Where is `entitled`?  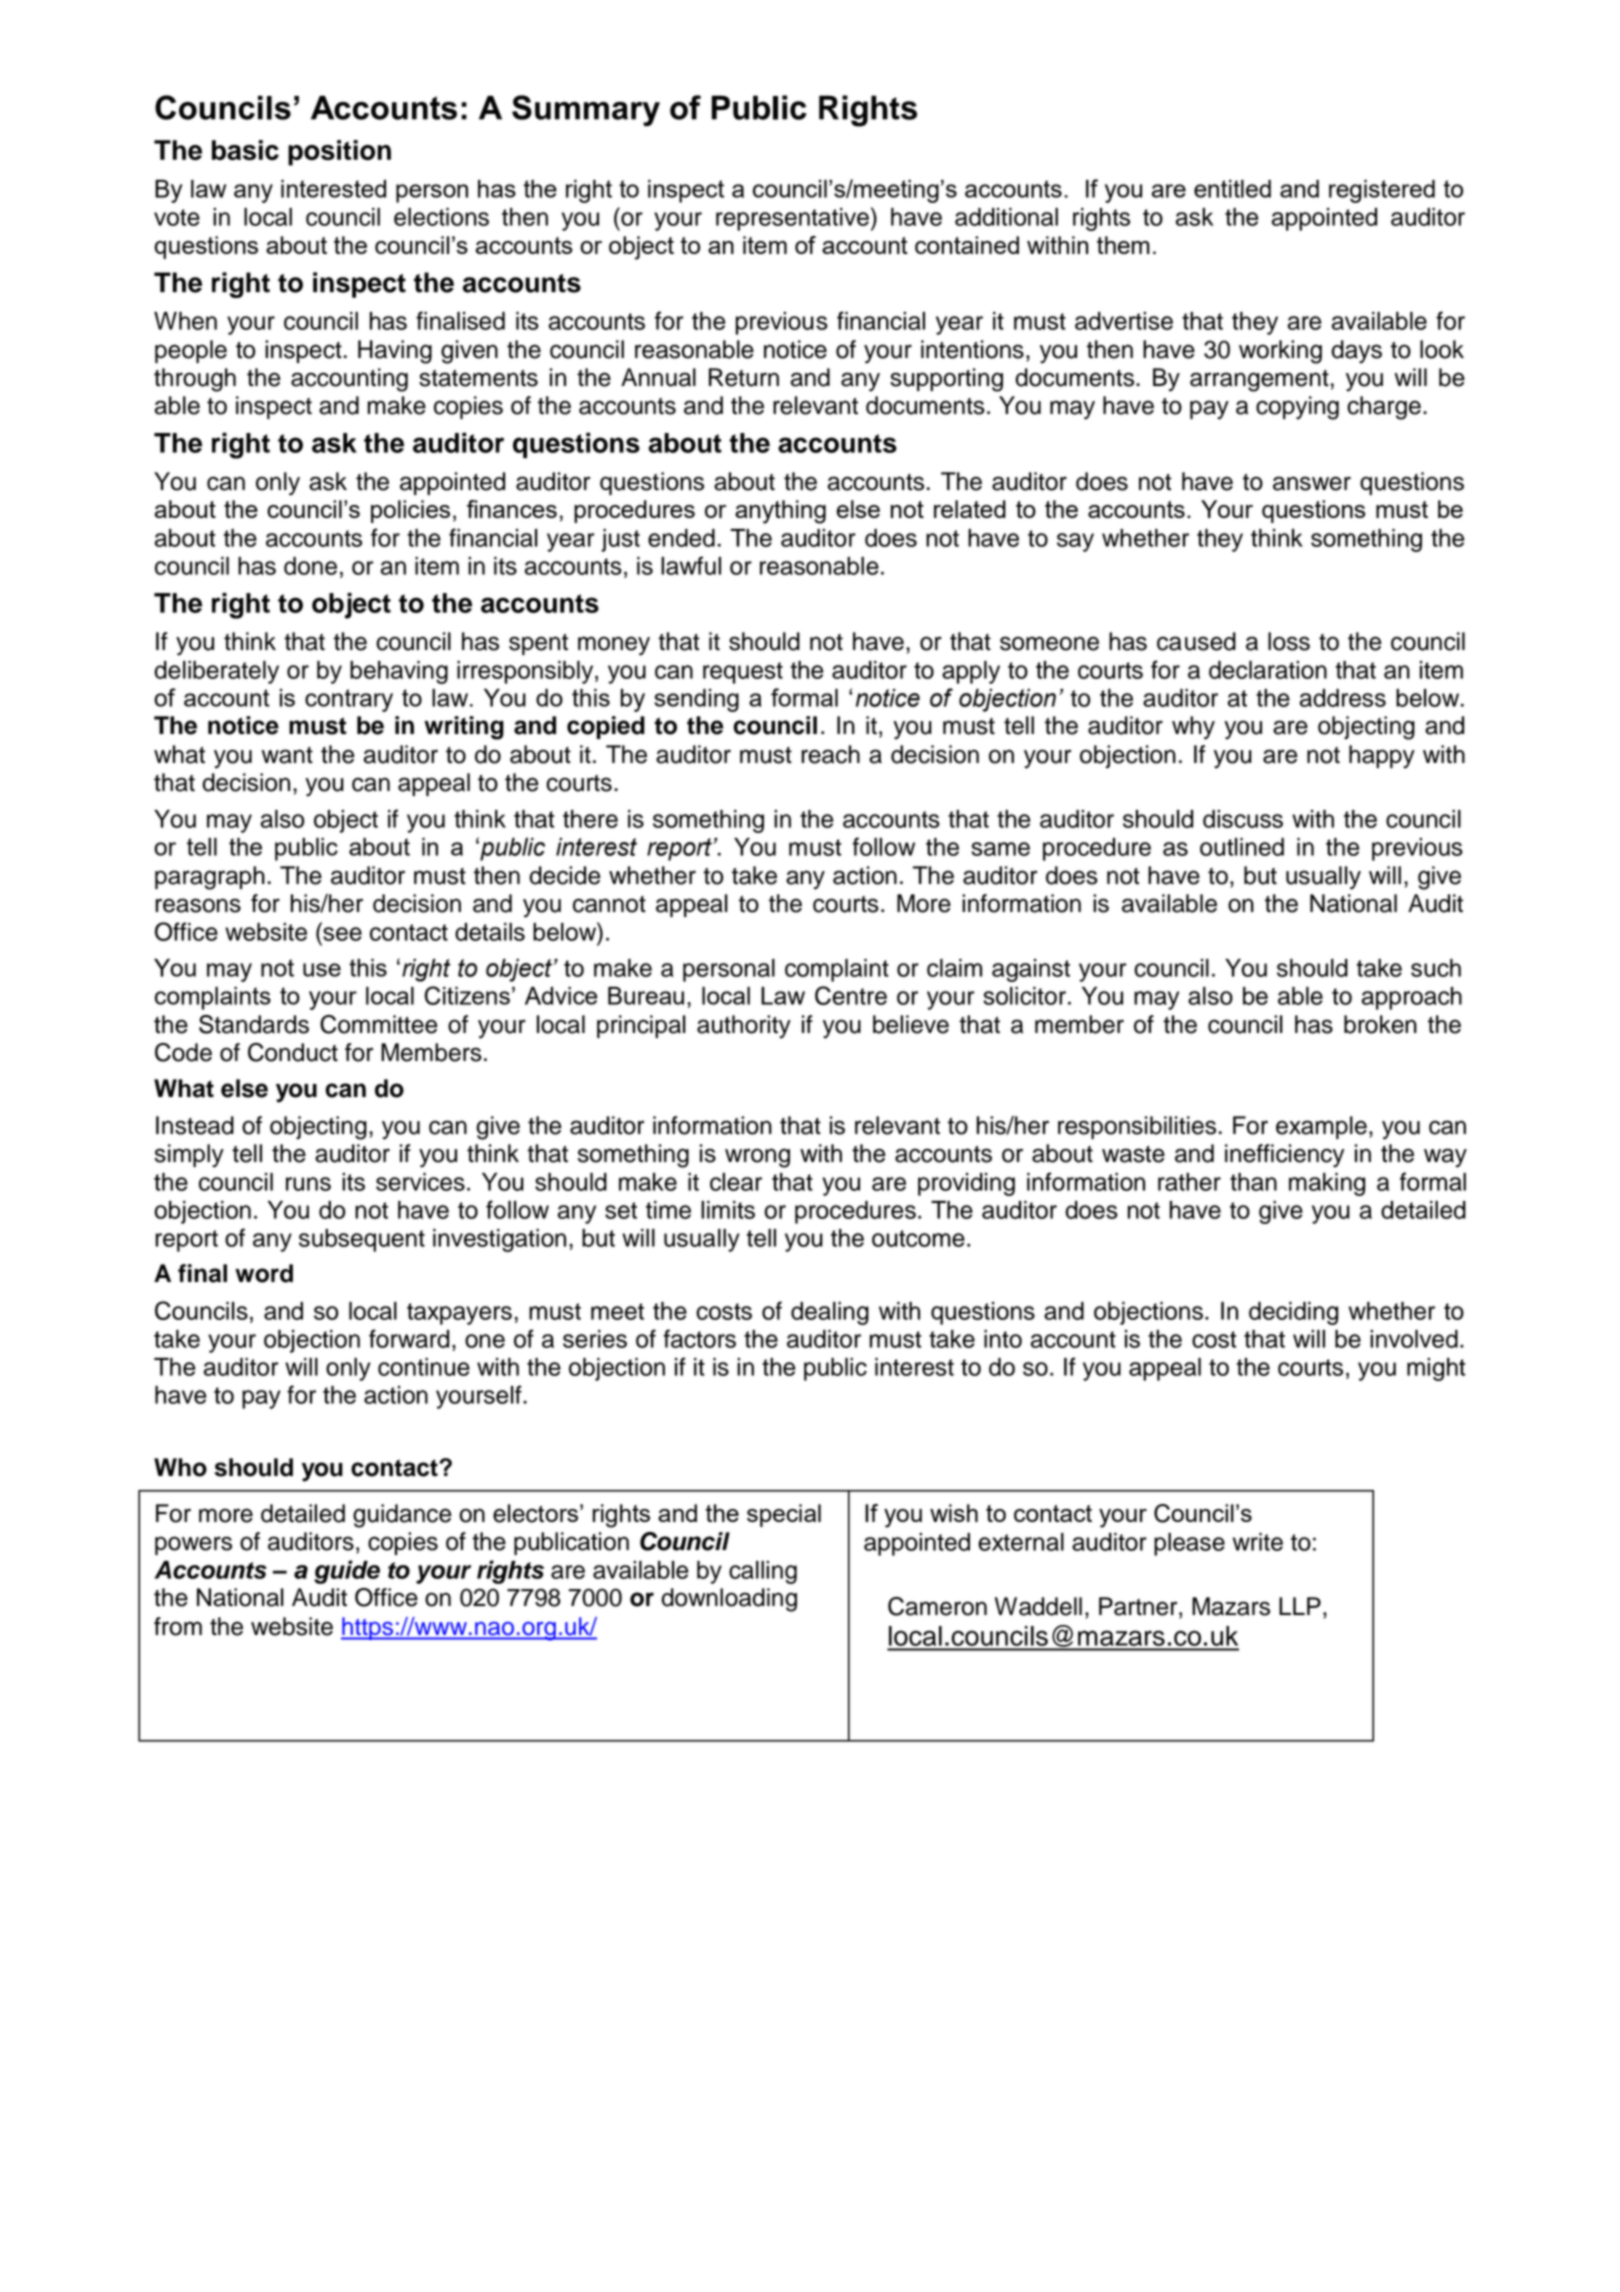 entitled is located at coordinates (1232, 189).
